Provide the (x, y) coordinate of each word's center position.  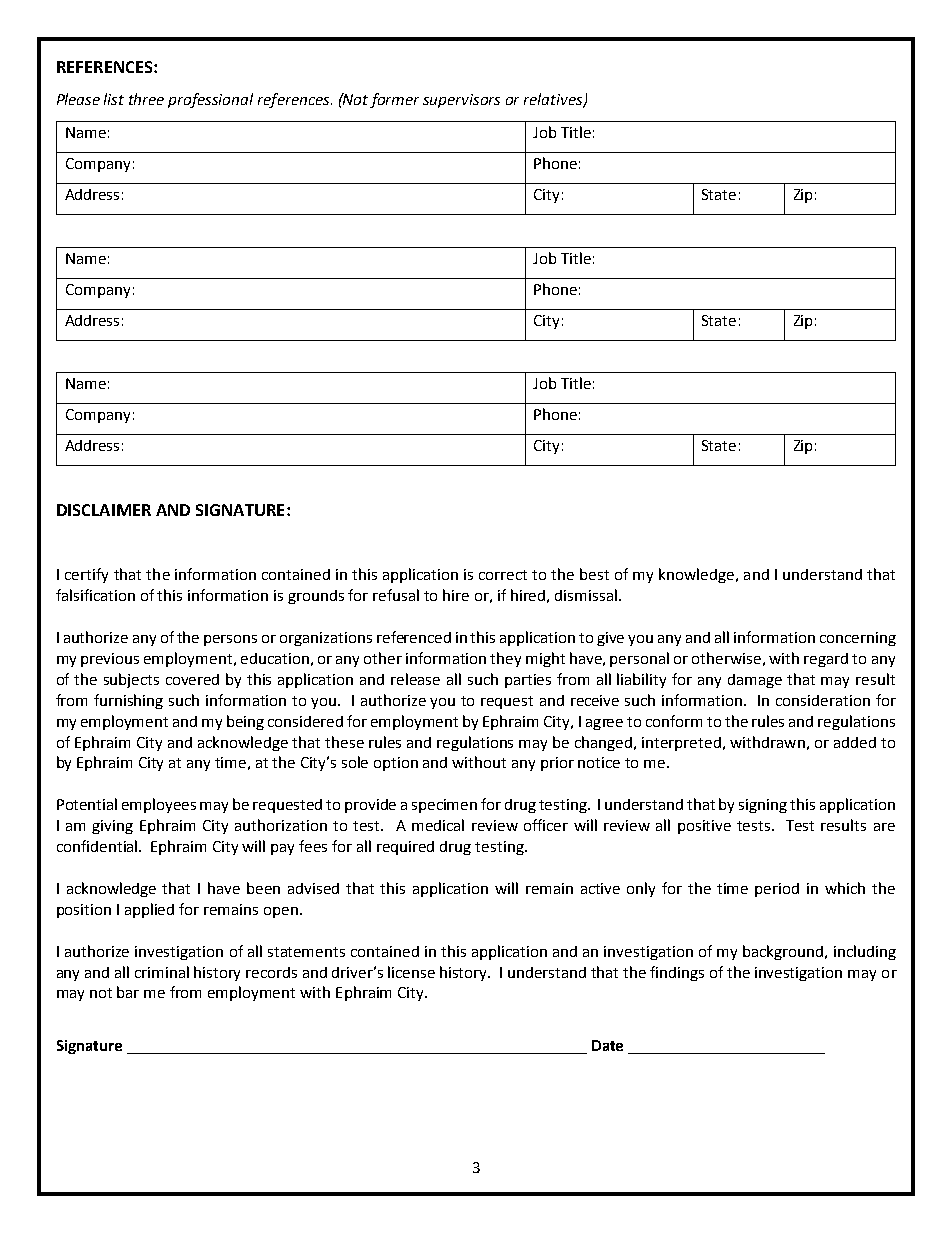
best (594, 574)
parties (528, 681)
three (146, 99)
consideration (823, 700)
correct (503, 575)
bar (128, 992)
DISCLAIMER (104, 510)
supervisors (461, 101)
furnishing (128, 701)
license (411, 972)
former (394, 100)
